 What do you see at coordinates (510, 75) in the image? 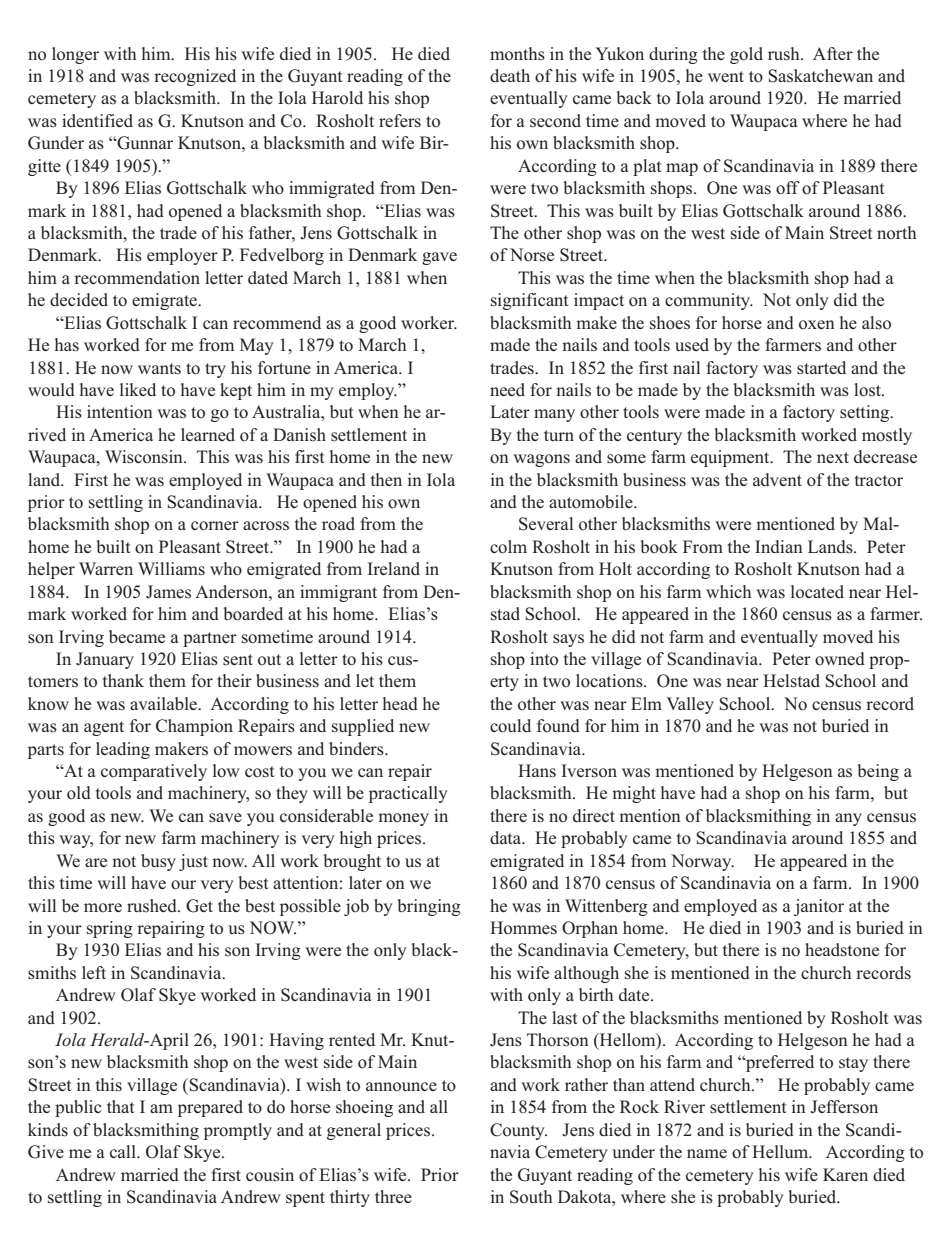
I see `death` at bounding box center [510, 75].
